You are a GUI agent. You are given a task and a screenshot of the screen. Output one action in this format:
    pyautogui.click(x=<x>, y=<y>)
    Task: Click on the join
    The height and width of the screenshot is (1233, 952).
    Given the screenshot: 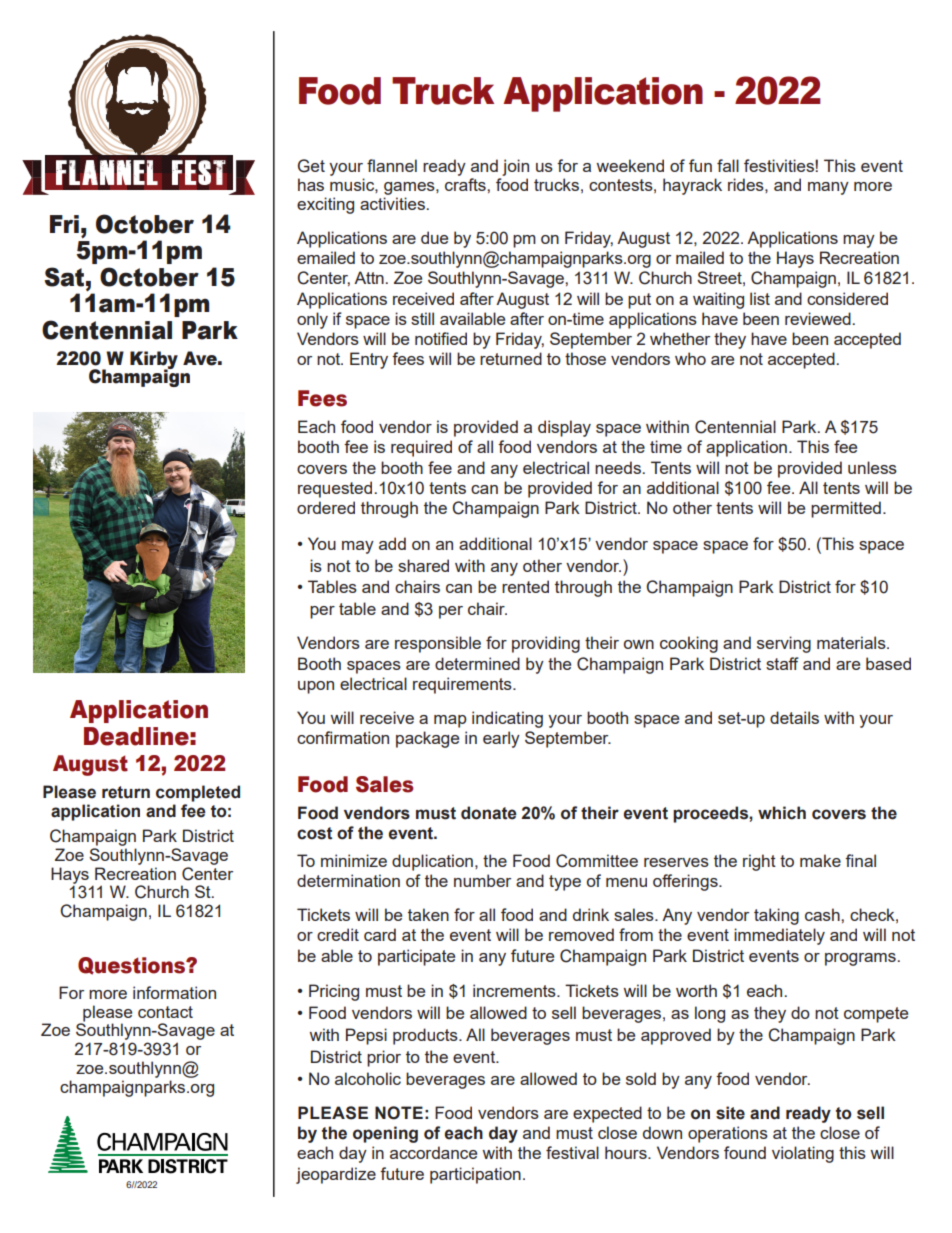 What is the action you would take?
    pyautogui.click(x=515, y=167)
